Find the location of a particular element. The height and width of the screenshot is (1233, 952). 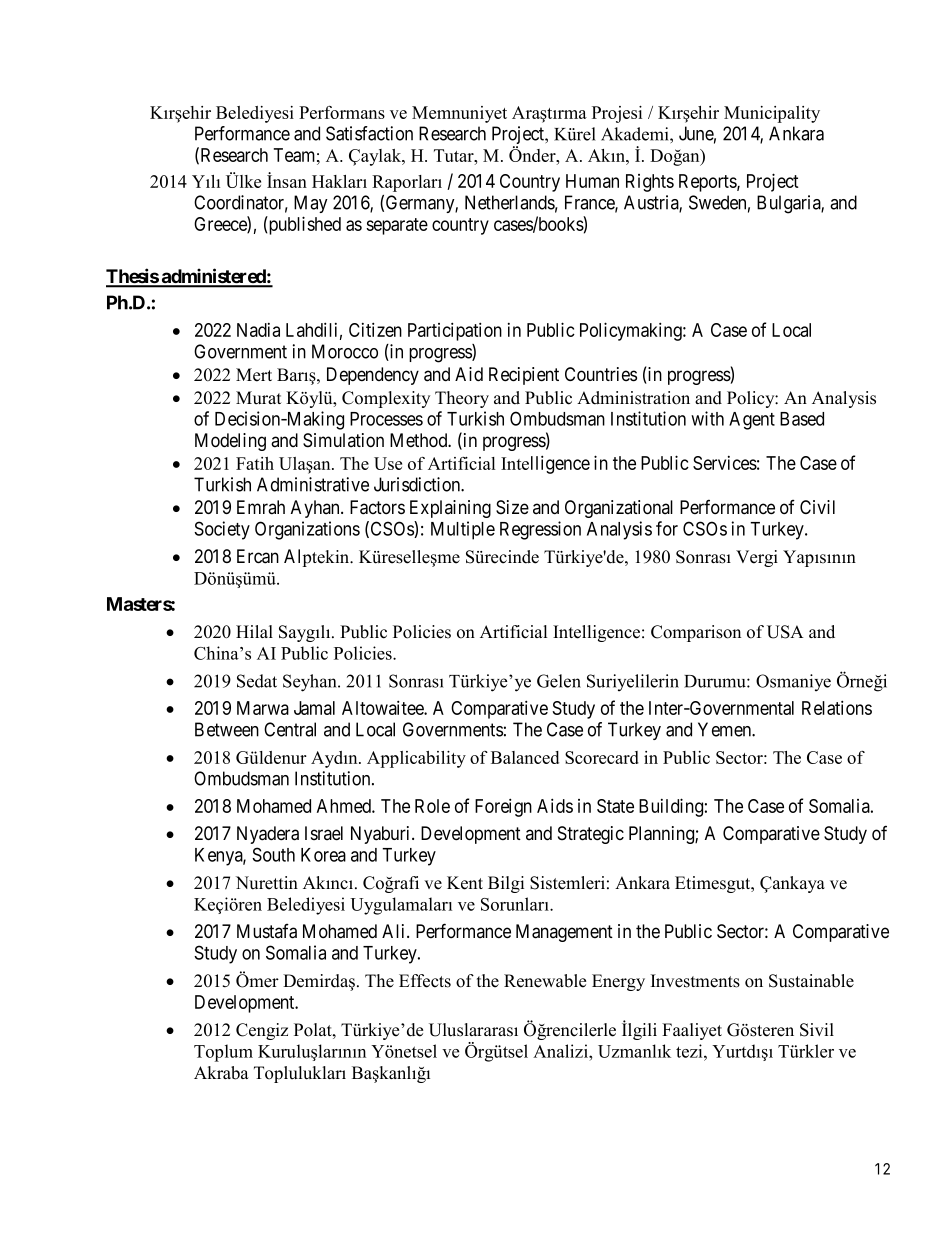

Municipality is located at coordinates (772, 114).
